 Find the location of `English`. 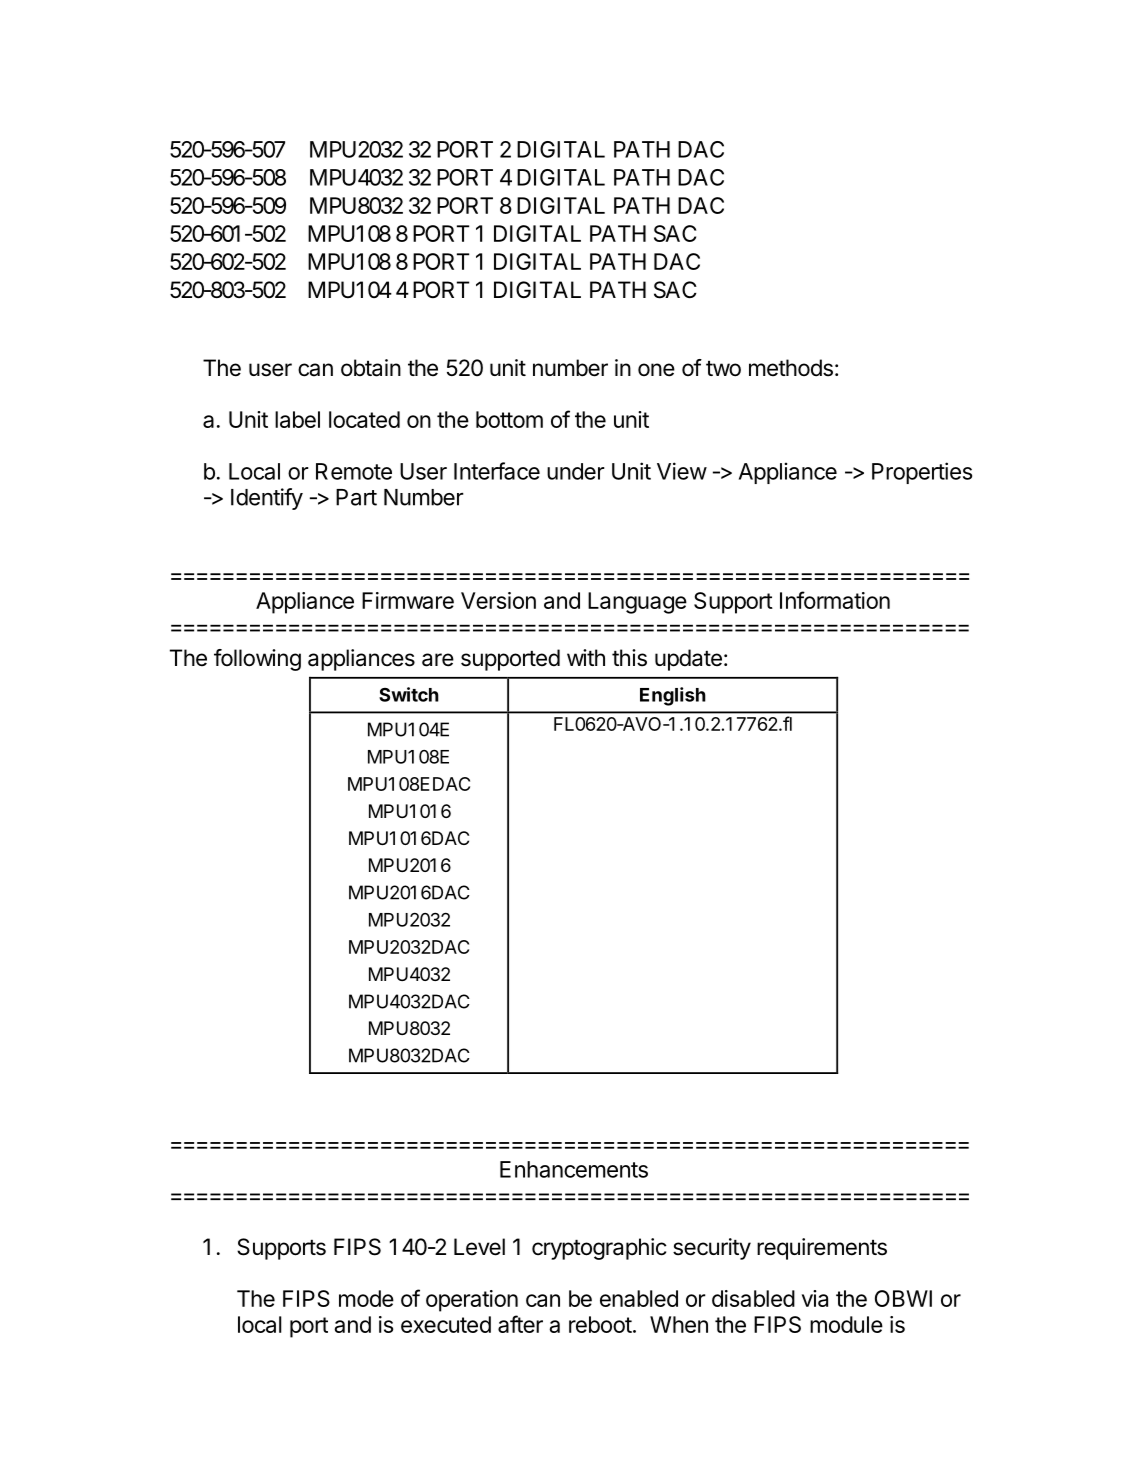

English is located at coordinates (673, 696).
